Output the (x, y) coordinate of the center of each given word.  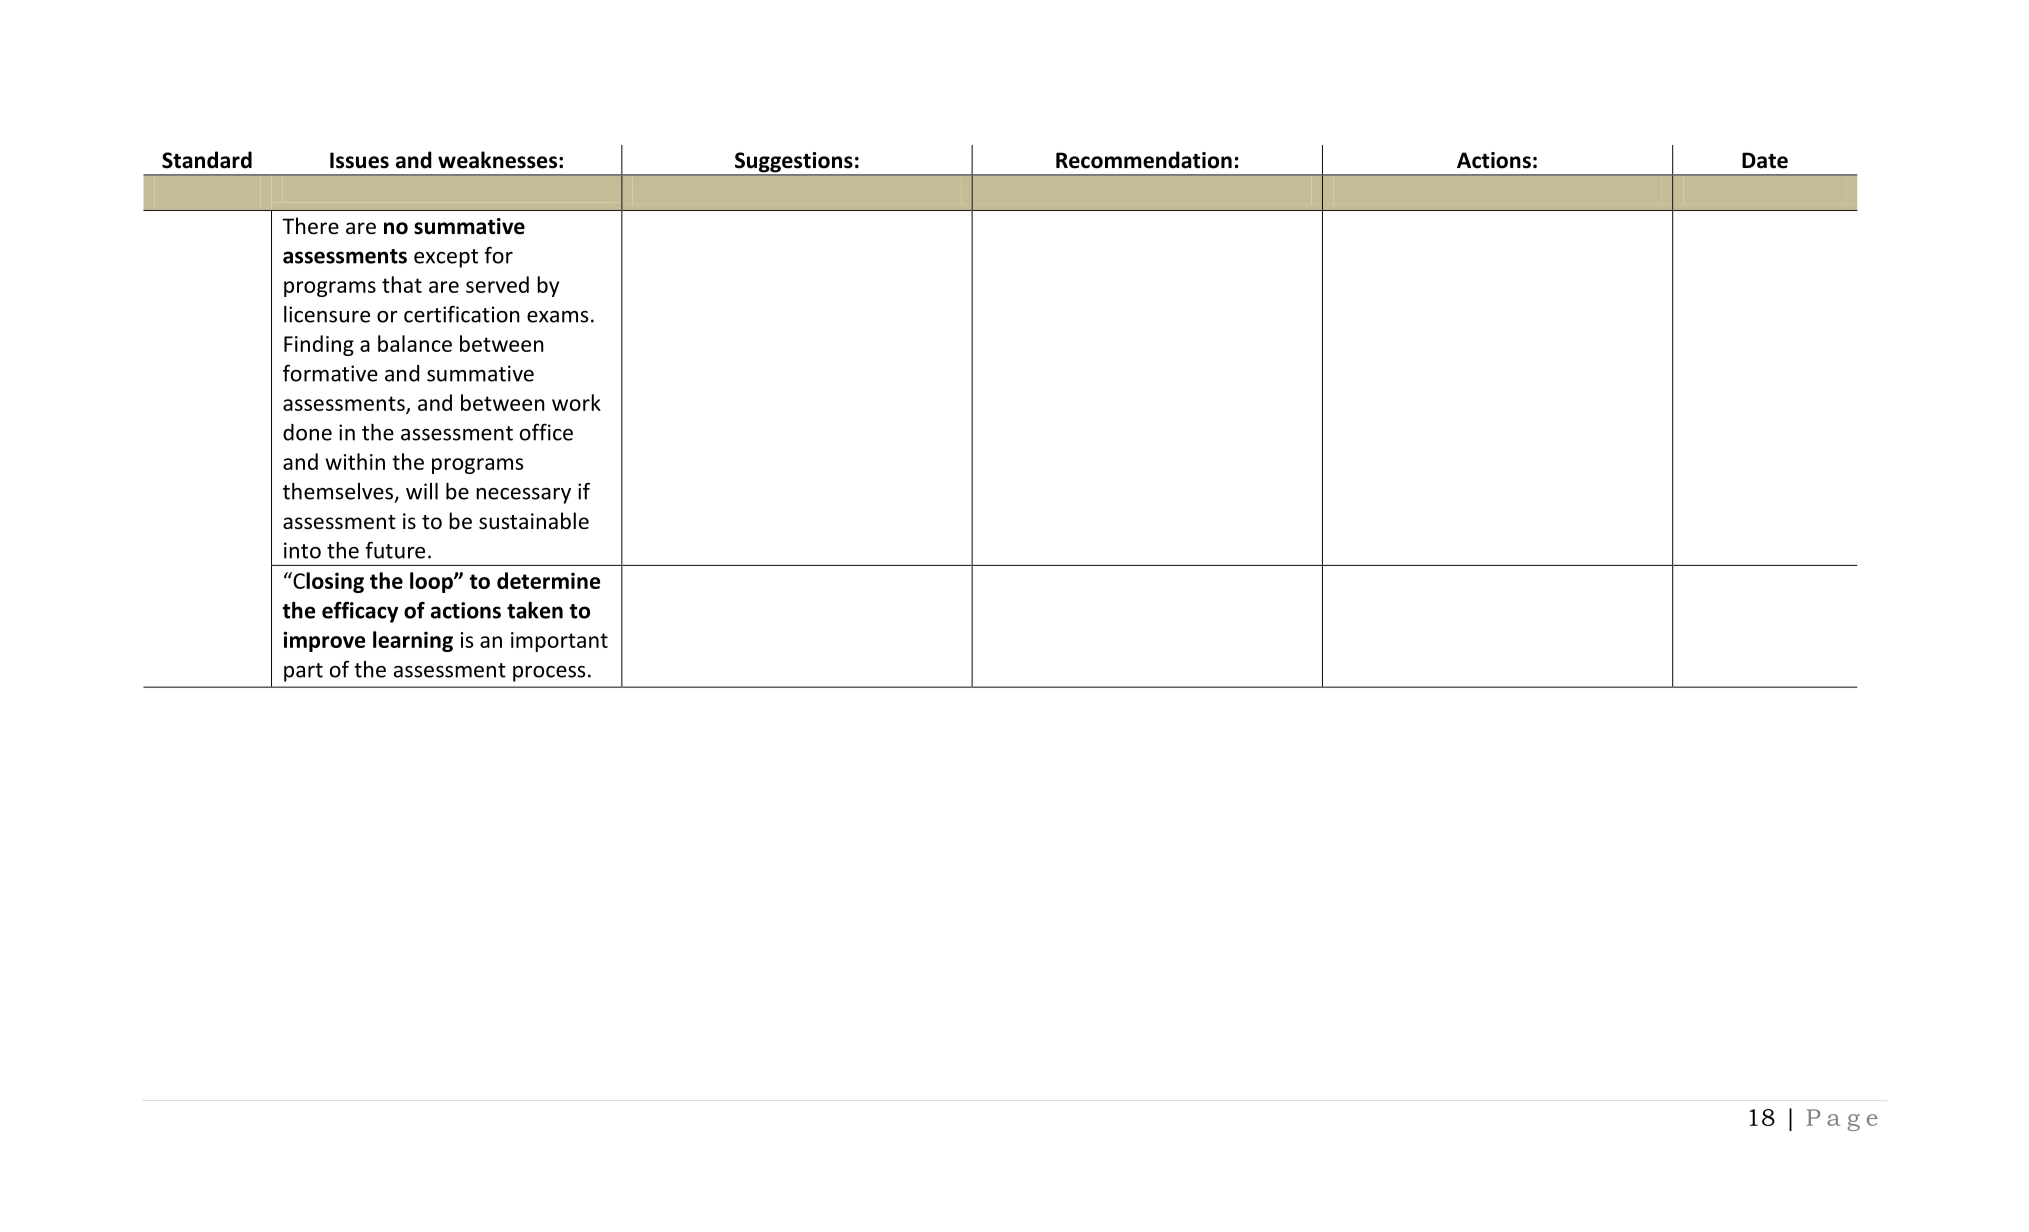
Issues (359, 160)
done (307, 432)
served (497, 284)
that (402, 284)
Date (1765, 160)
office (546, 432)
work (576, 402)
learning (413, 641)
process (549, 674)
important (559, 642)
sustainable (534, 521)
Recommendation (1144, 160)
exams (557, 317)
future (395, 550)
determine (549, 580)
